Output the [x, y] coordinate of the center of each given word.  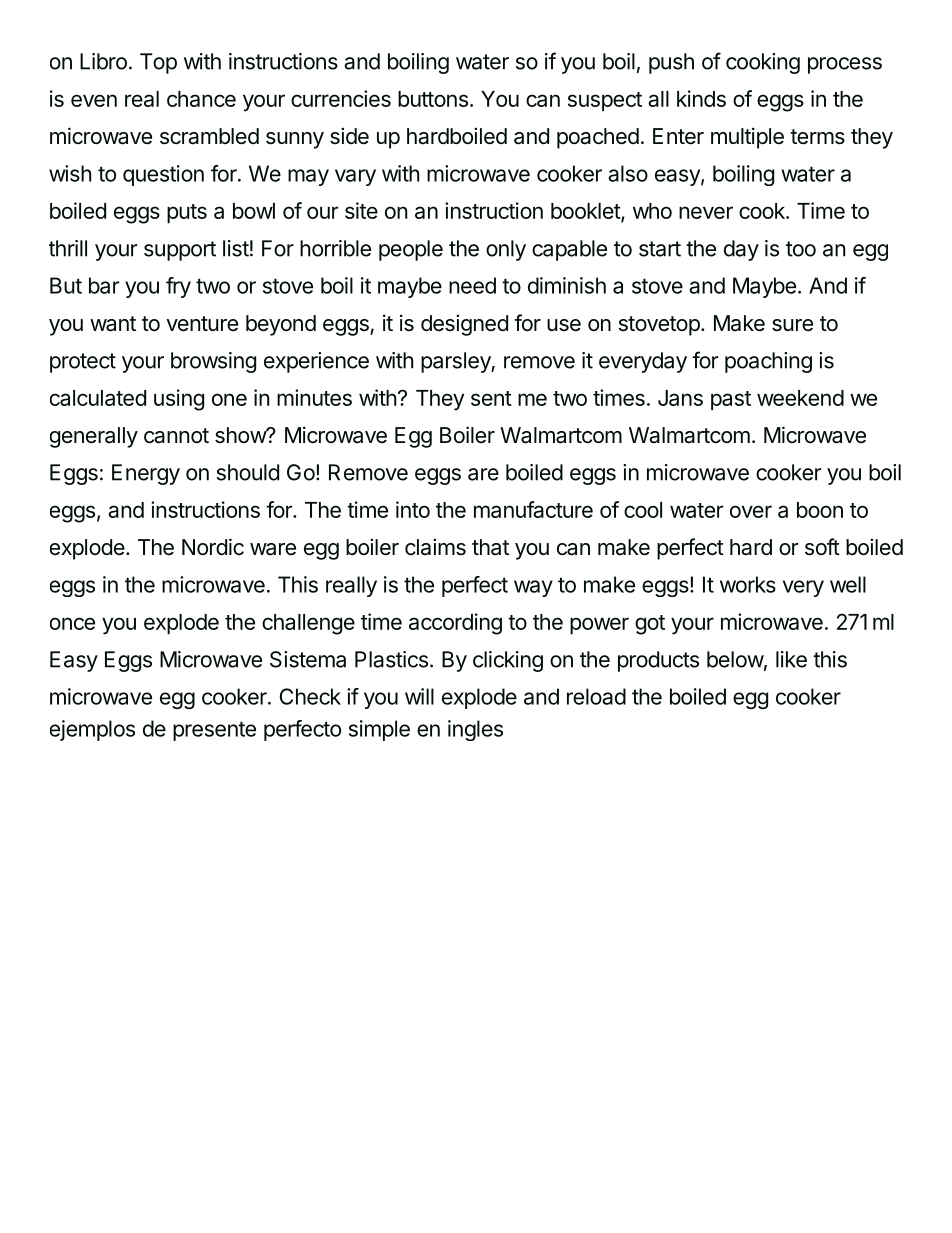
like [791, 659]
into [413, 509]
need [472, 285]
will [419, 696]
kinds [701, 98]
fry [178, 287]
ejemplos [92, 730]
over [751, 511]
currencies [341, 98]
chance [201, 99]
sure [792, 325]
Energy [146, 474]
